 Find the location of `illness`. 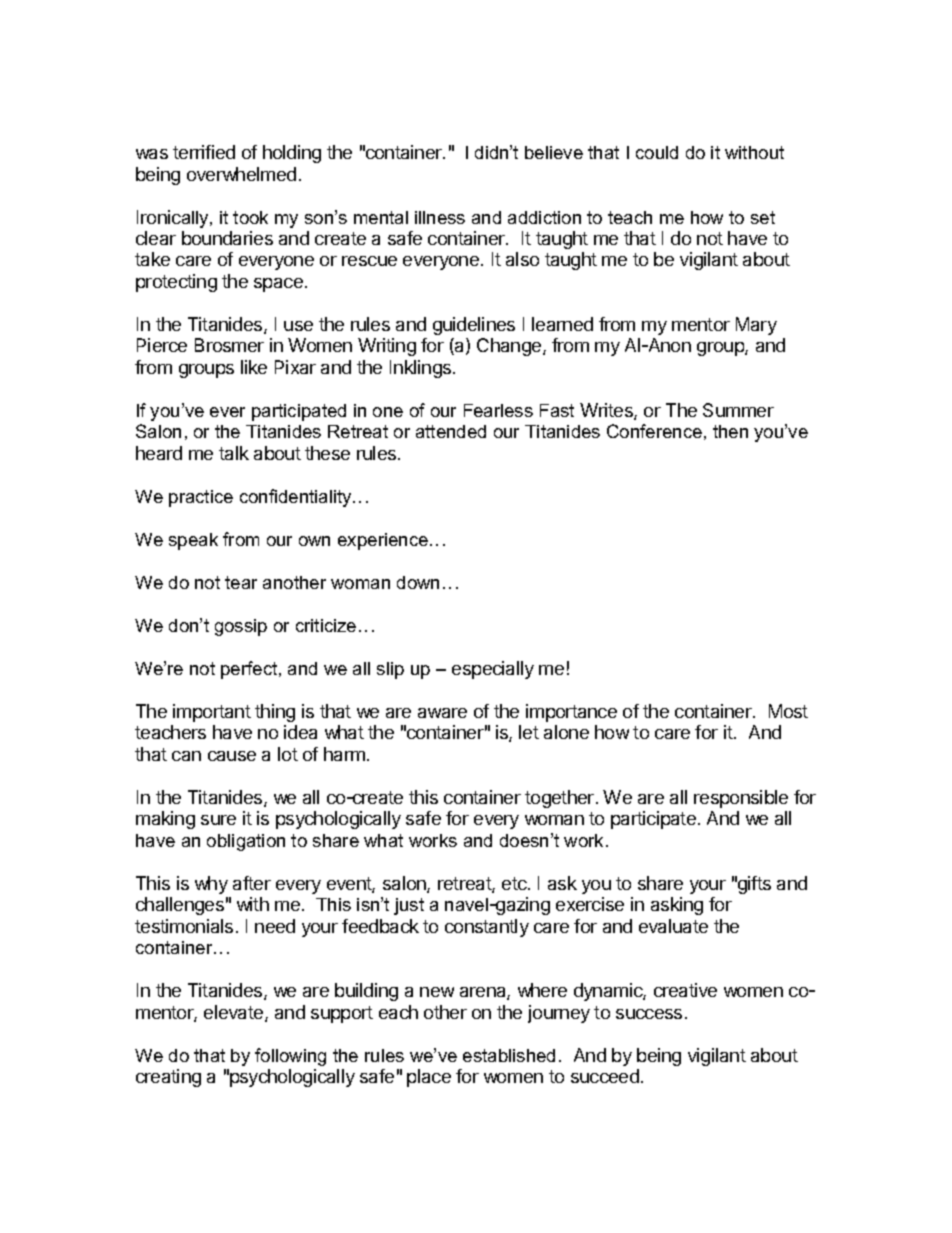

illness is located at coordinates (440, 217).
